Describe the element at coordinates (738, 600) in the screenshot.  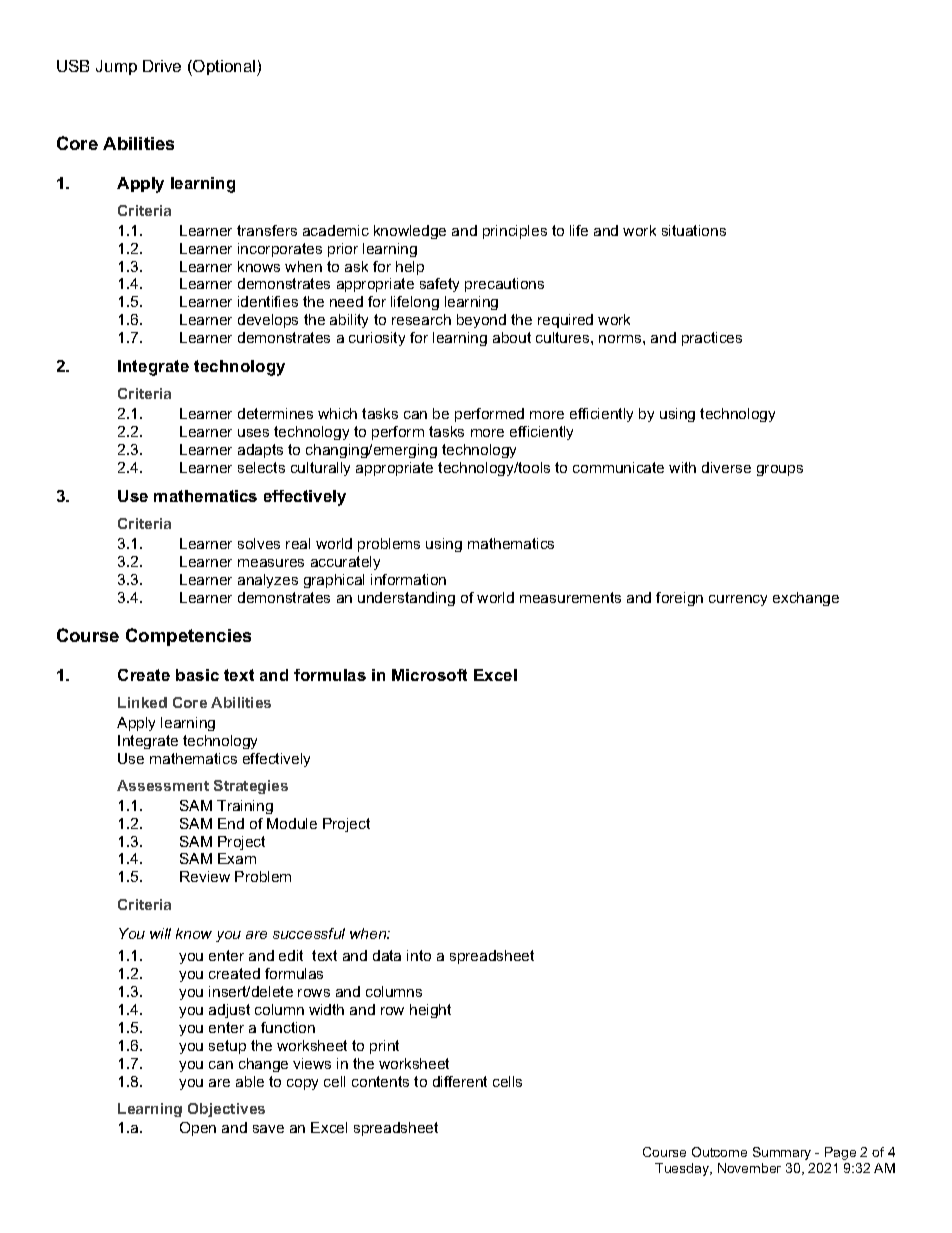
I see `currency` at that location.
